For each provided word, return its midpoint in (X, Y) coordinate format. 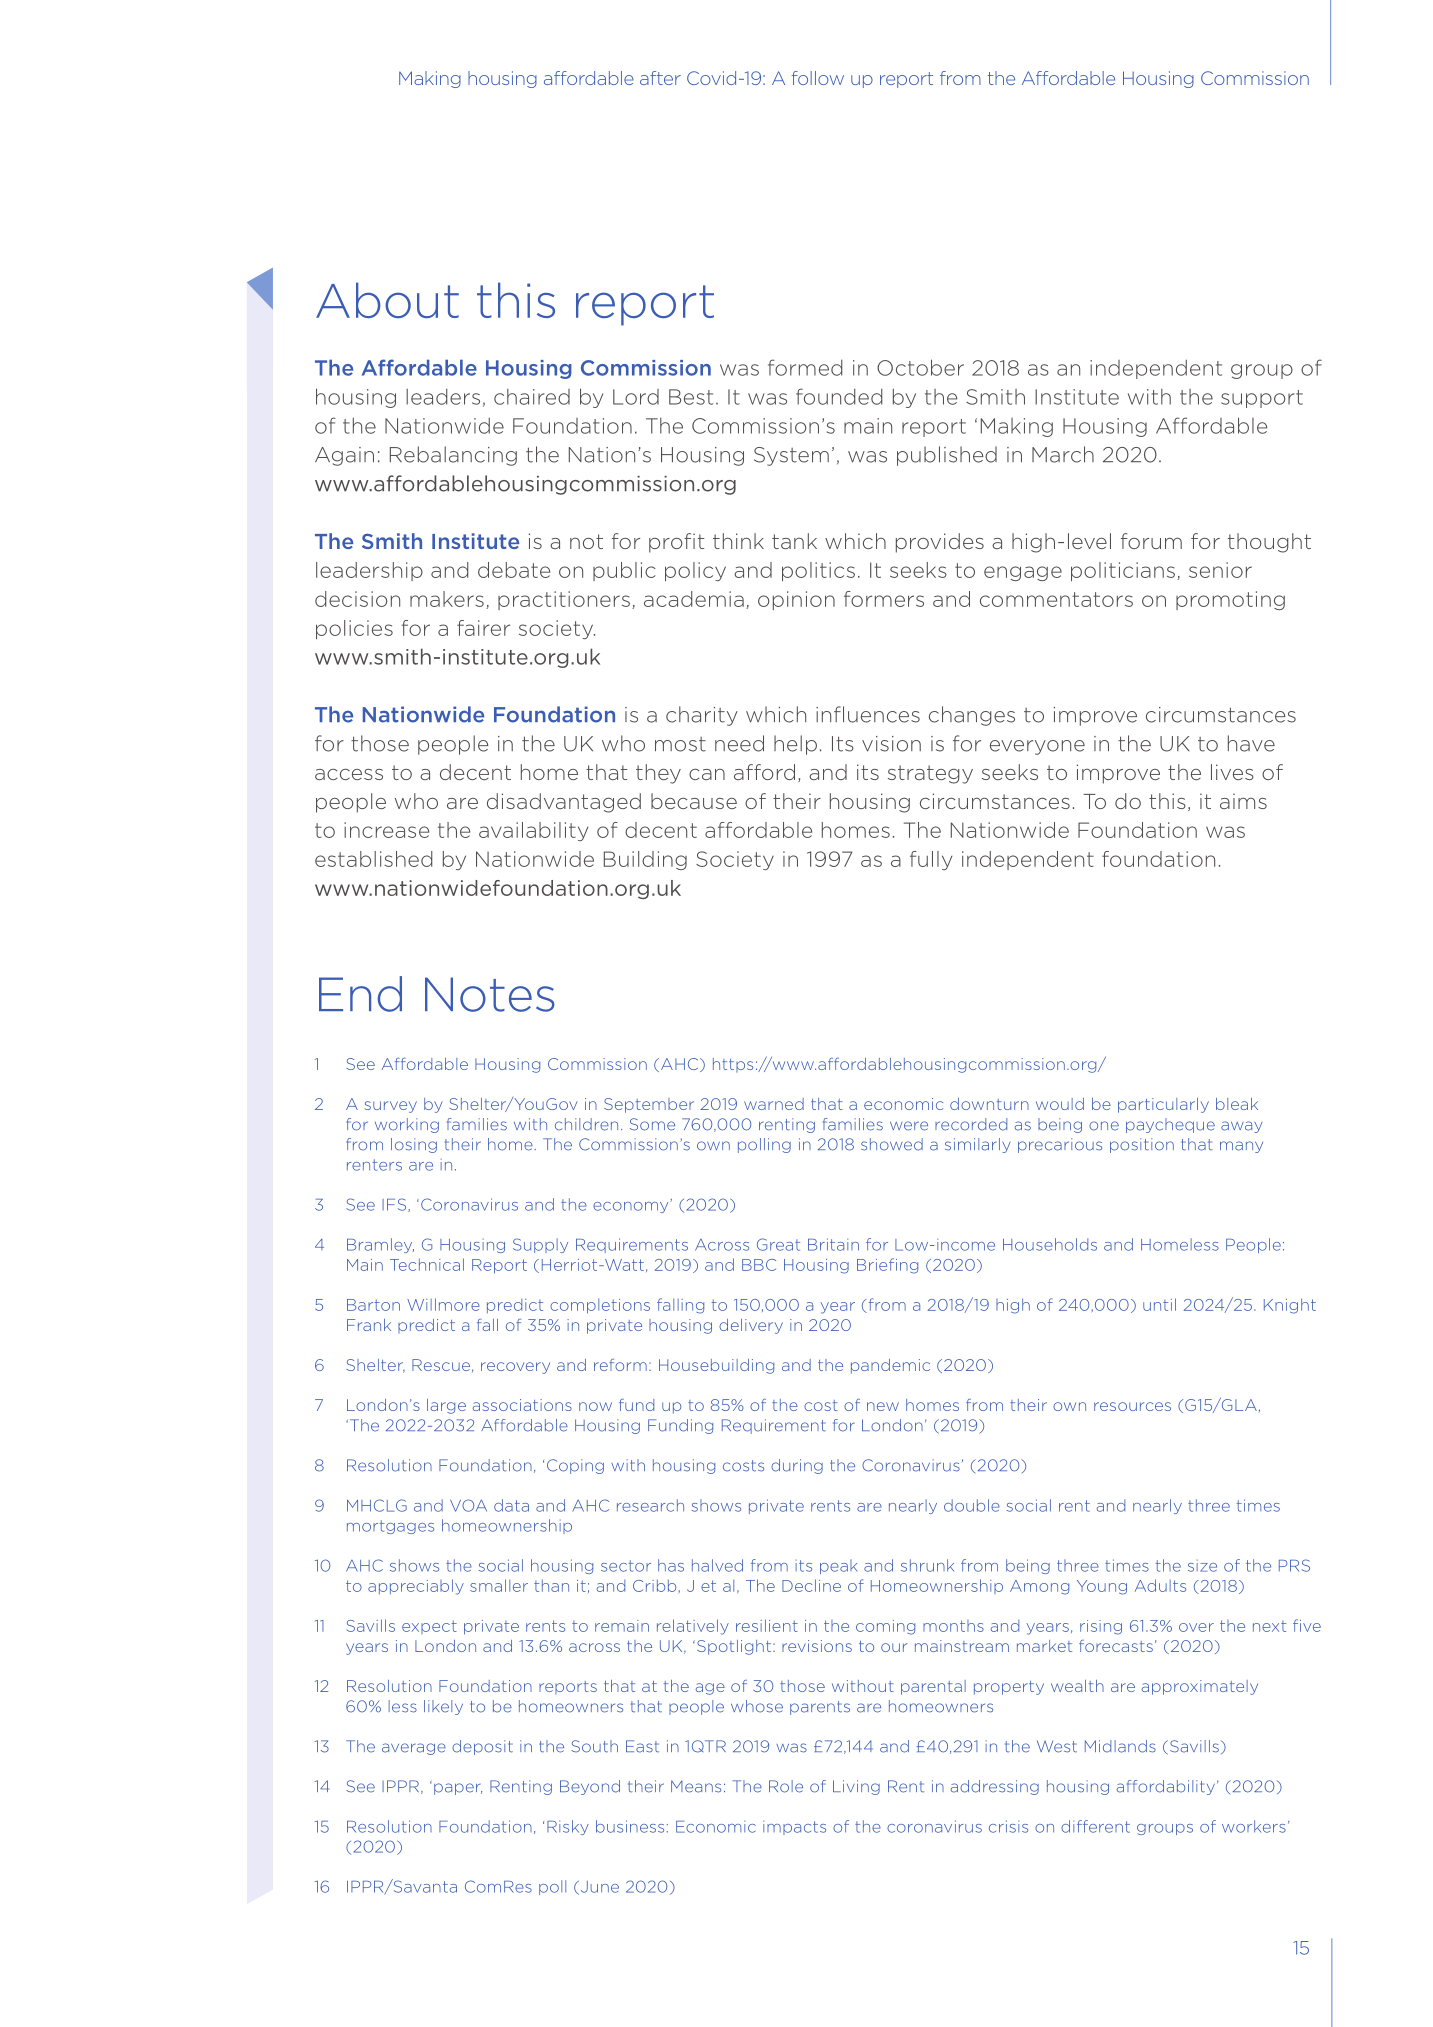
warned (774, 1104)
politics (818, 571)
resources (1132, 1406)
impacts (794, 1828)
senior (1220, 570)
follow (818, 78)
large (446, 1406)
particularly (1163, 1105)
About (387, 300)
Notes (490, 994)
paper (458, 1789)
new (883, 1406)
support (1262, 399)
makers (447, 599)
